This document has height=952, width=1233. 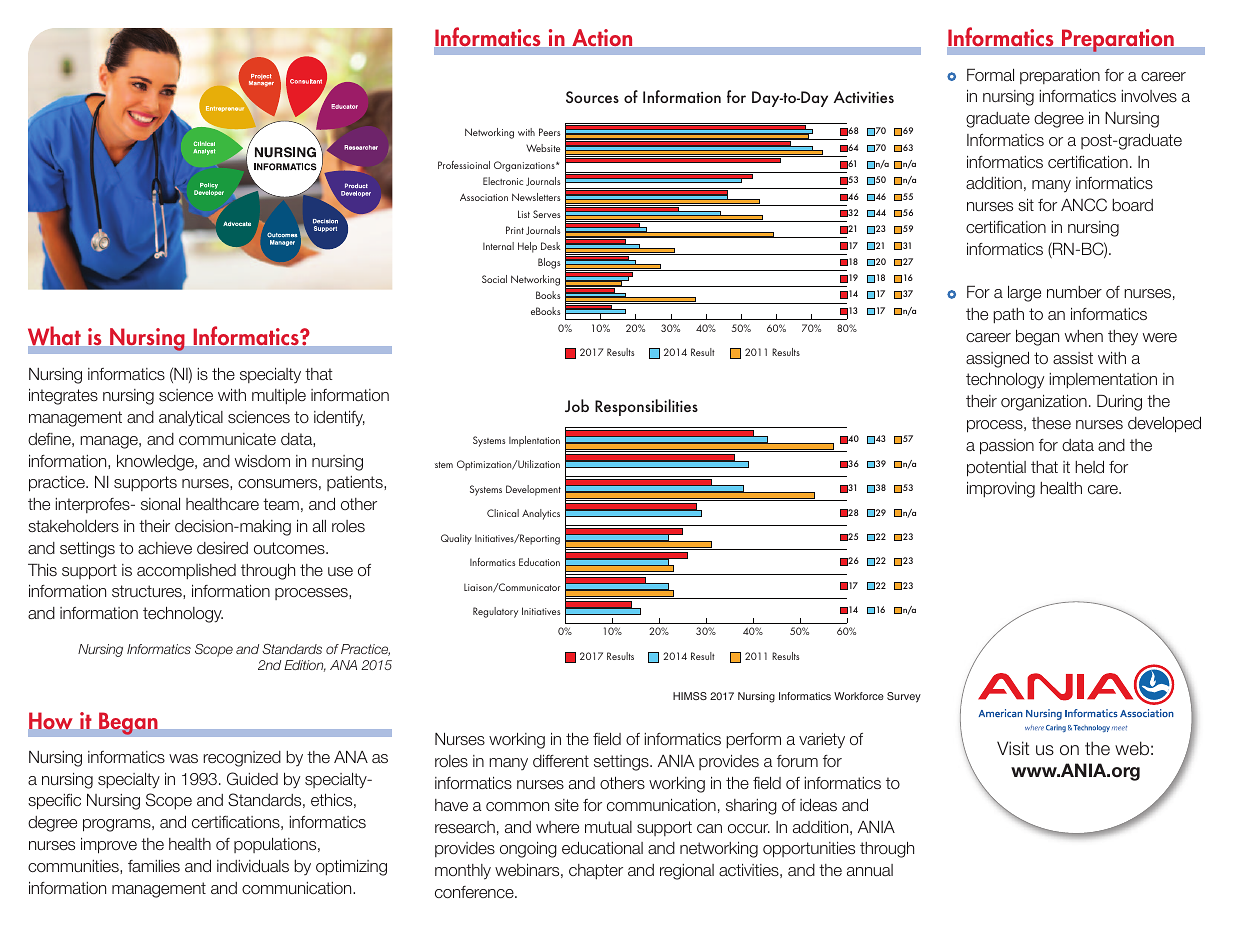 What do you see at coordinates (495, 612) in the document?
I see `Regulatory` at bounding box center [495, 612].
